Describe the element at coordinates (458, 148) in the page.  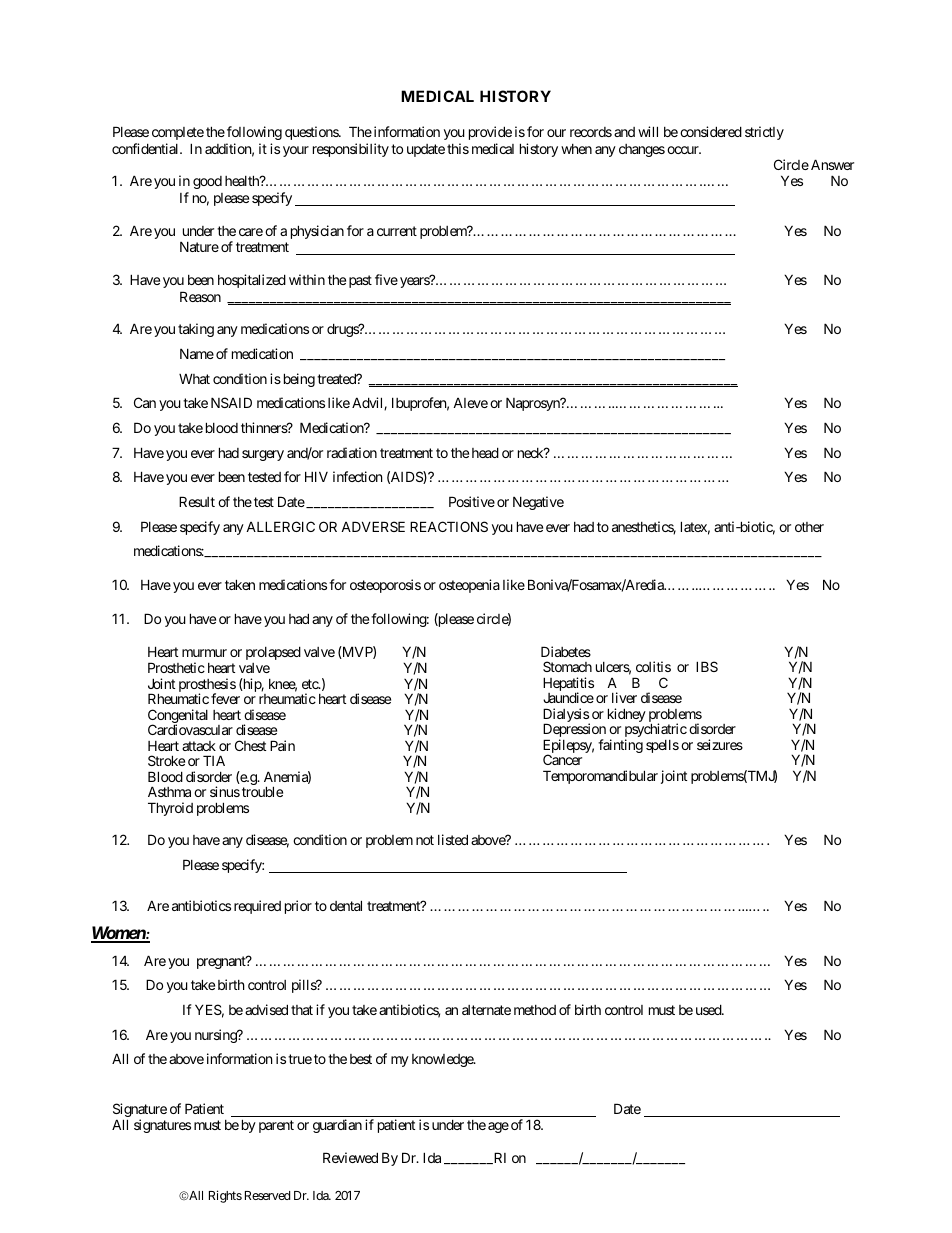
I see `this` at that location.
